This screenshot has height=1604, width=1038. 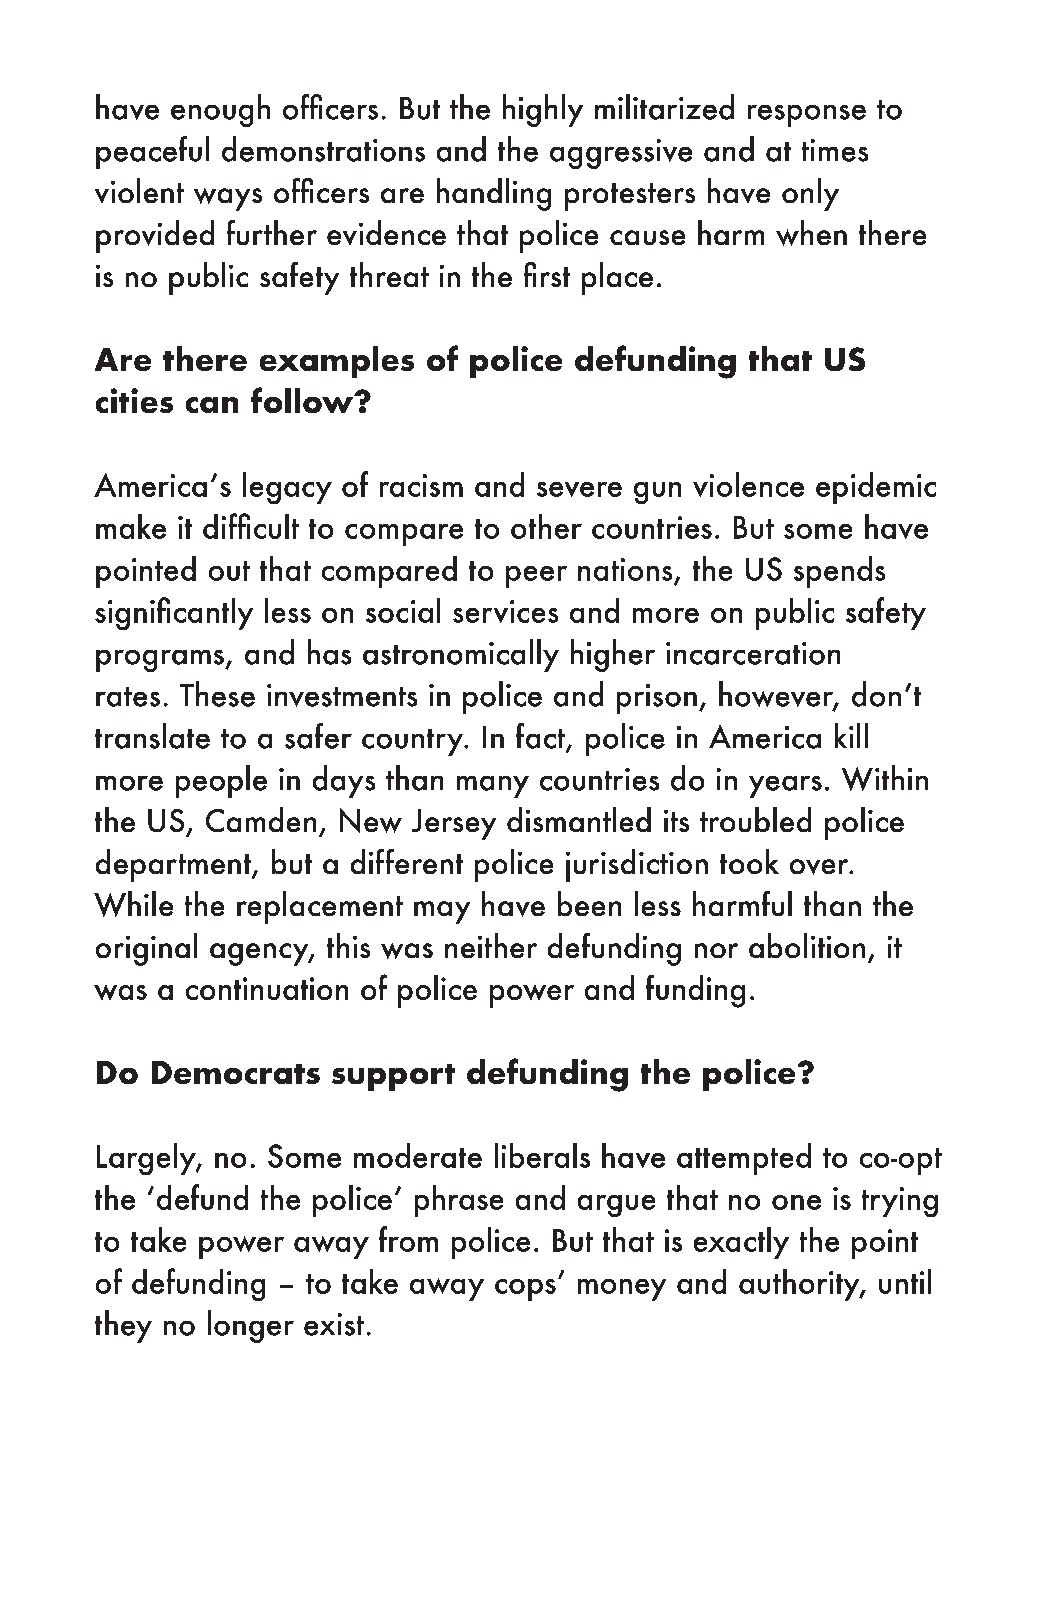 I want to click on kill, so click(x=851, y=735).
